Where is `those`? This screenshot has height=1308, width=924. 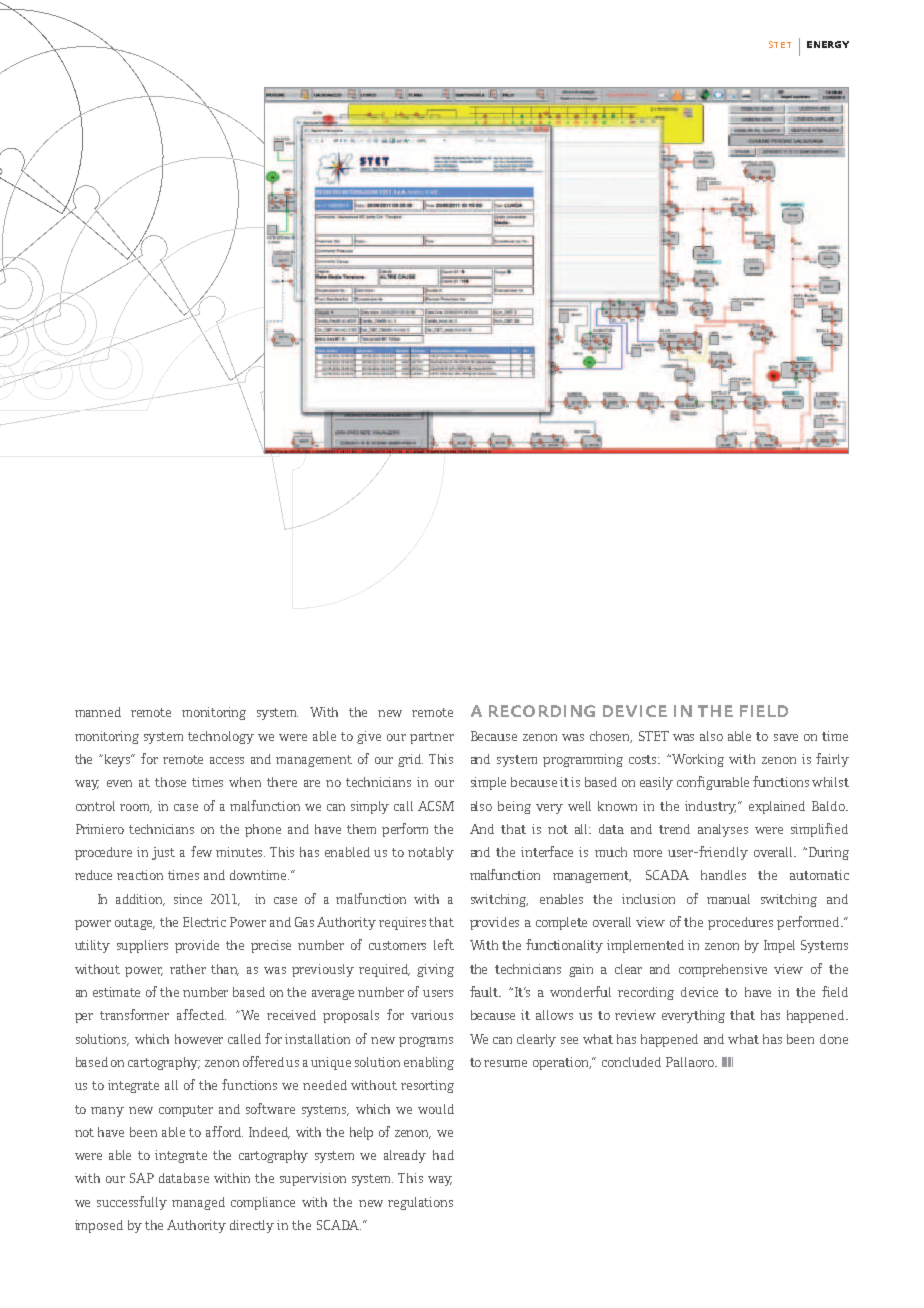 those is located at coordinates (170, 782).
